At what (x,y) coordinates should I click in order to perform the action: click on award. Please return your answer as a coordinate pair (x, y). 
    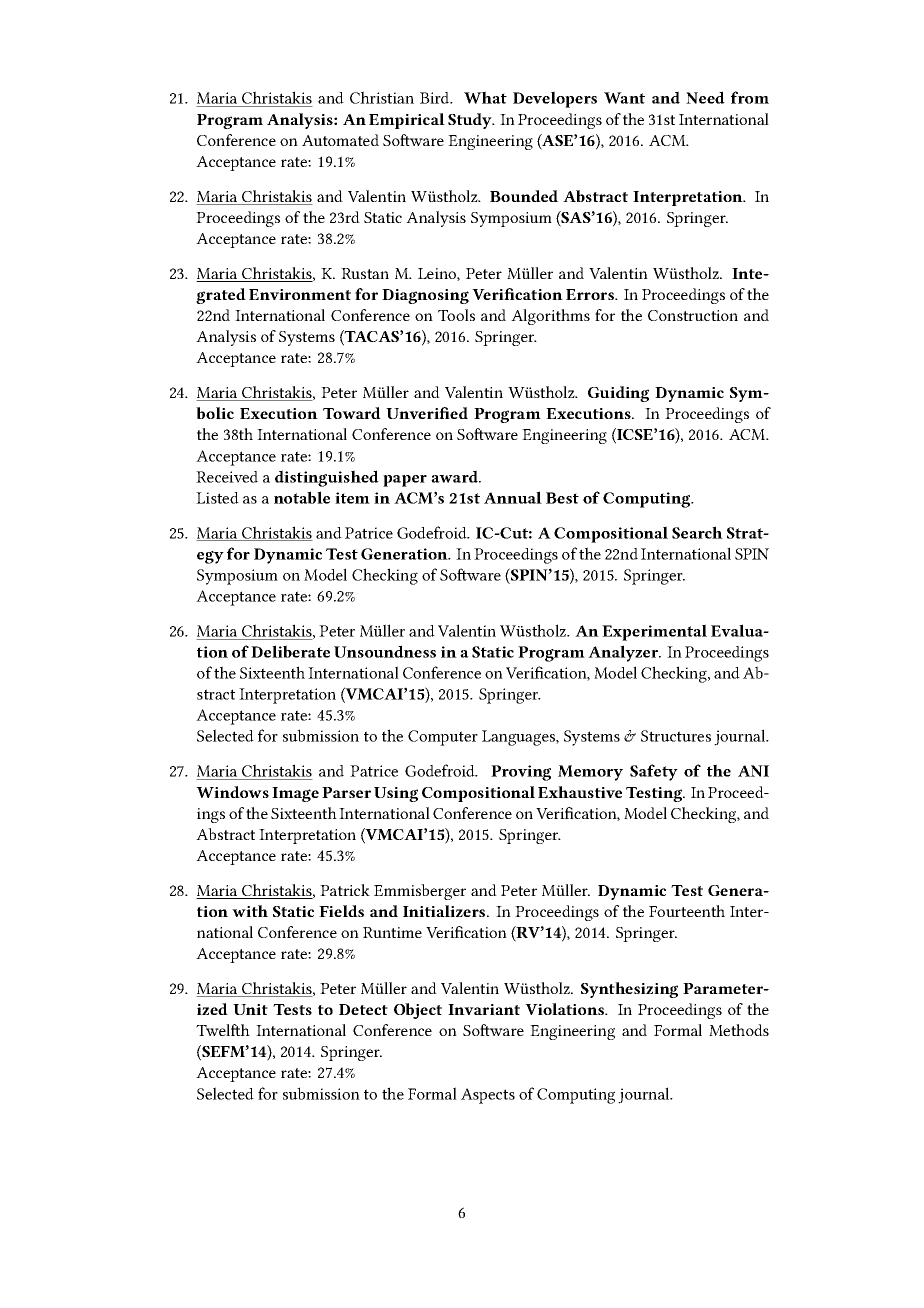
    Looking at the image, I should click on (455, 476).
